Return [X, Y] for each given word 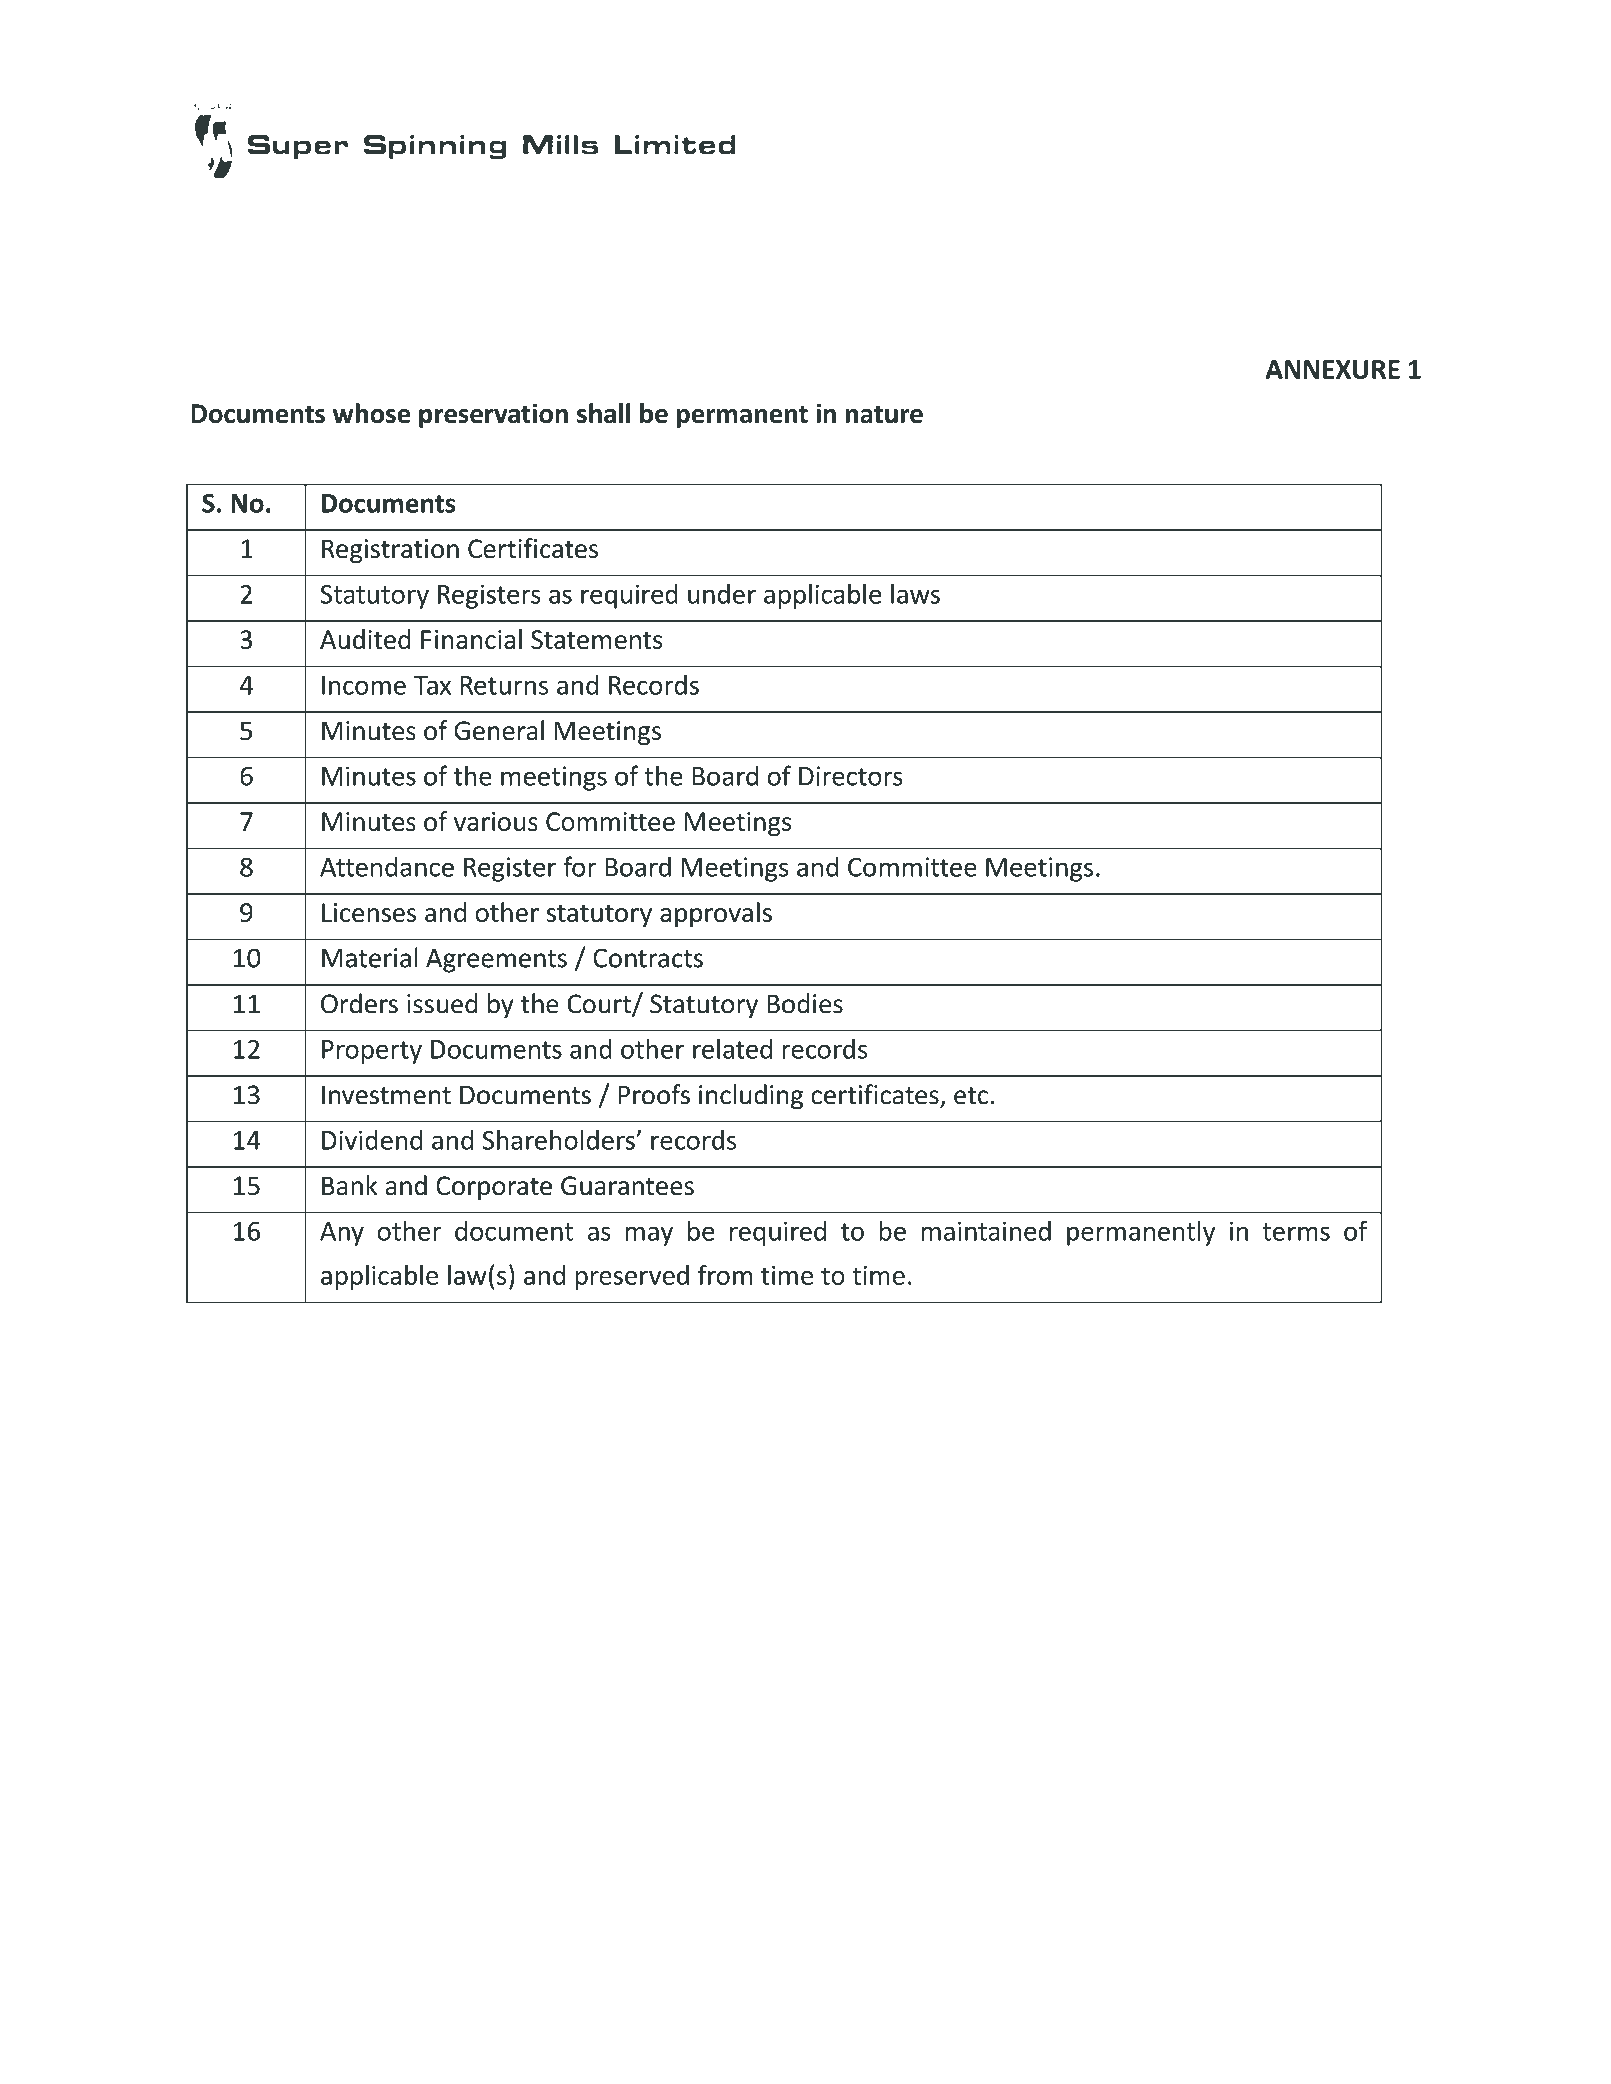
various [496, 821]
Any [342, 1234]
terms [1296, 1232]
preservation [493, 415]
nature [884, 414]
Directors [851, 776]
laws [915, 593]
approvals [716, 914]
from [725, 1274]
